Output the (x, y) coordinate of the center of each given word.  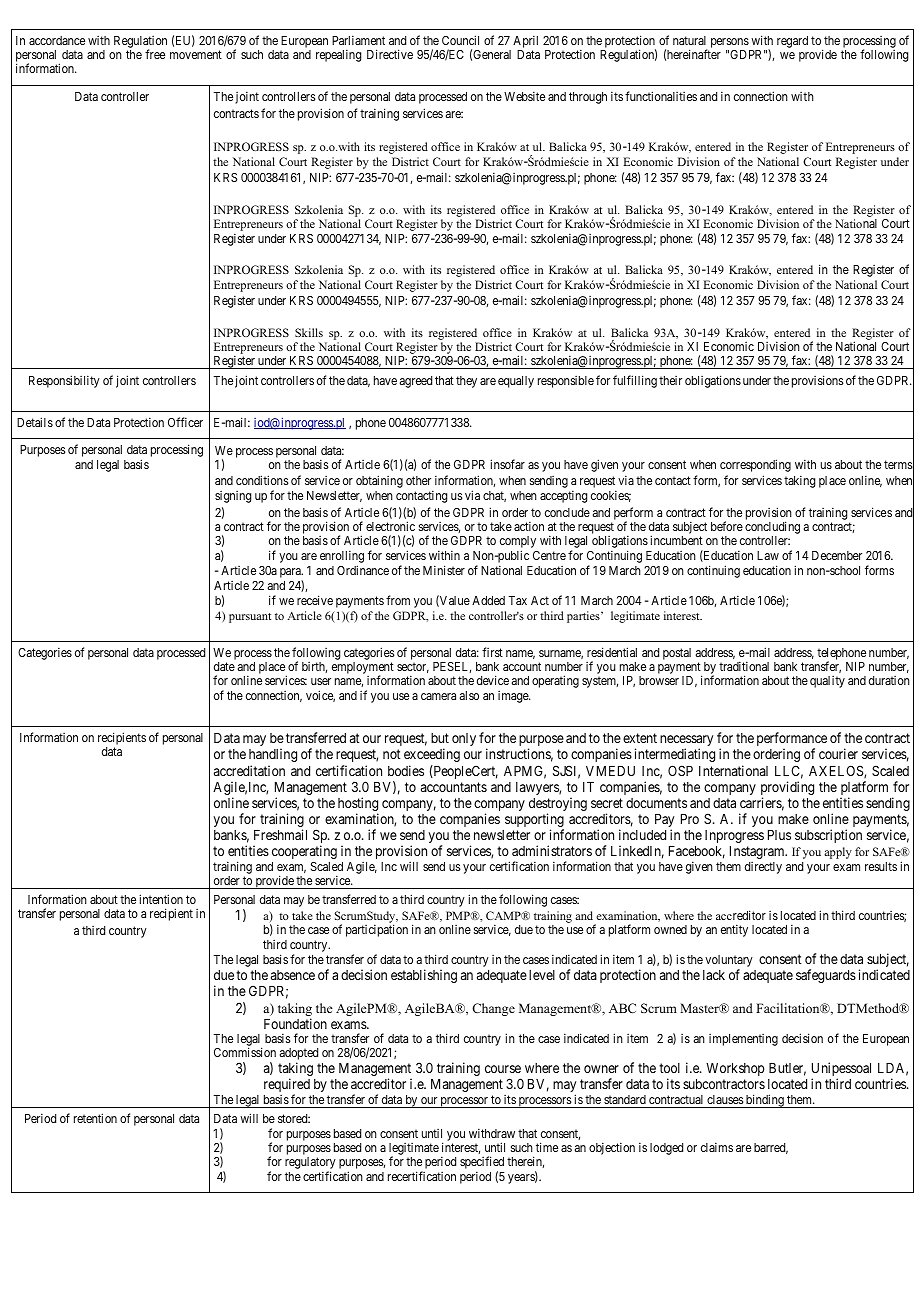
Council (460, 40)
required (287, 1086)
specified (482, 1164)
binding (765, 1101)
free (155, 54)
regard (792, 42)
